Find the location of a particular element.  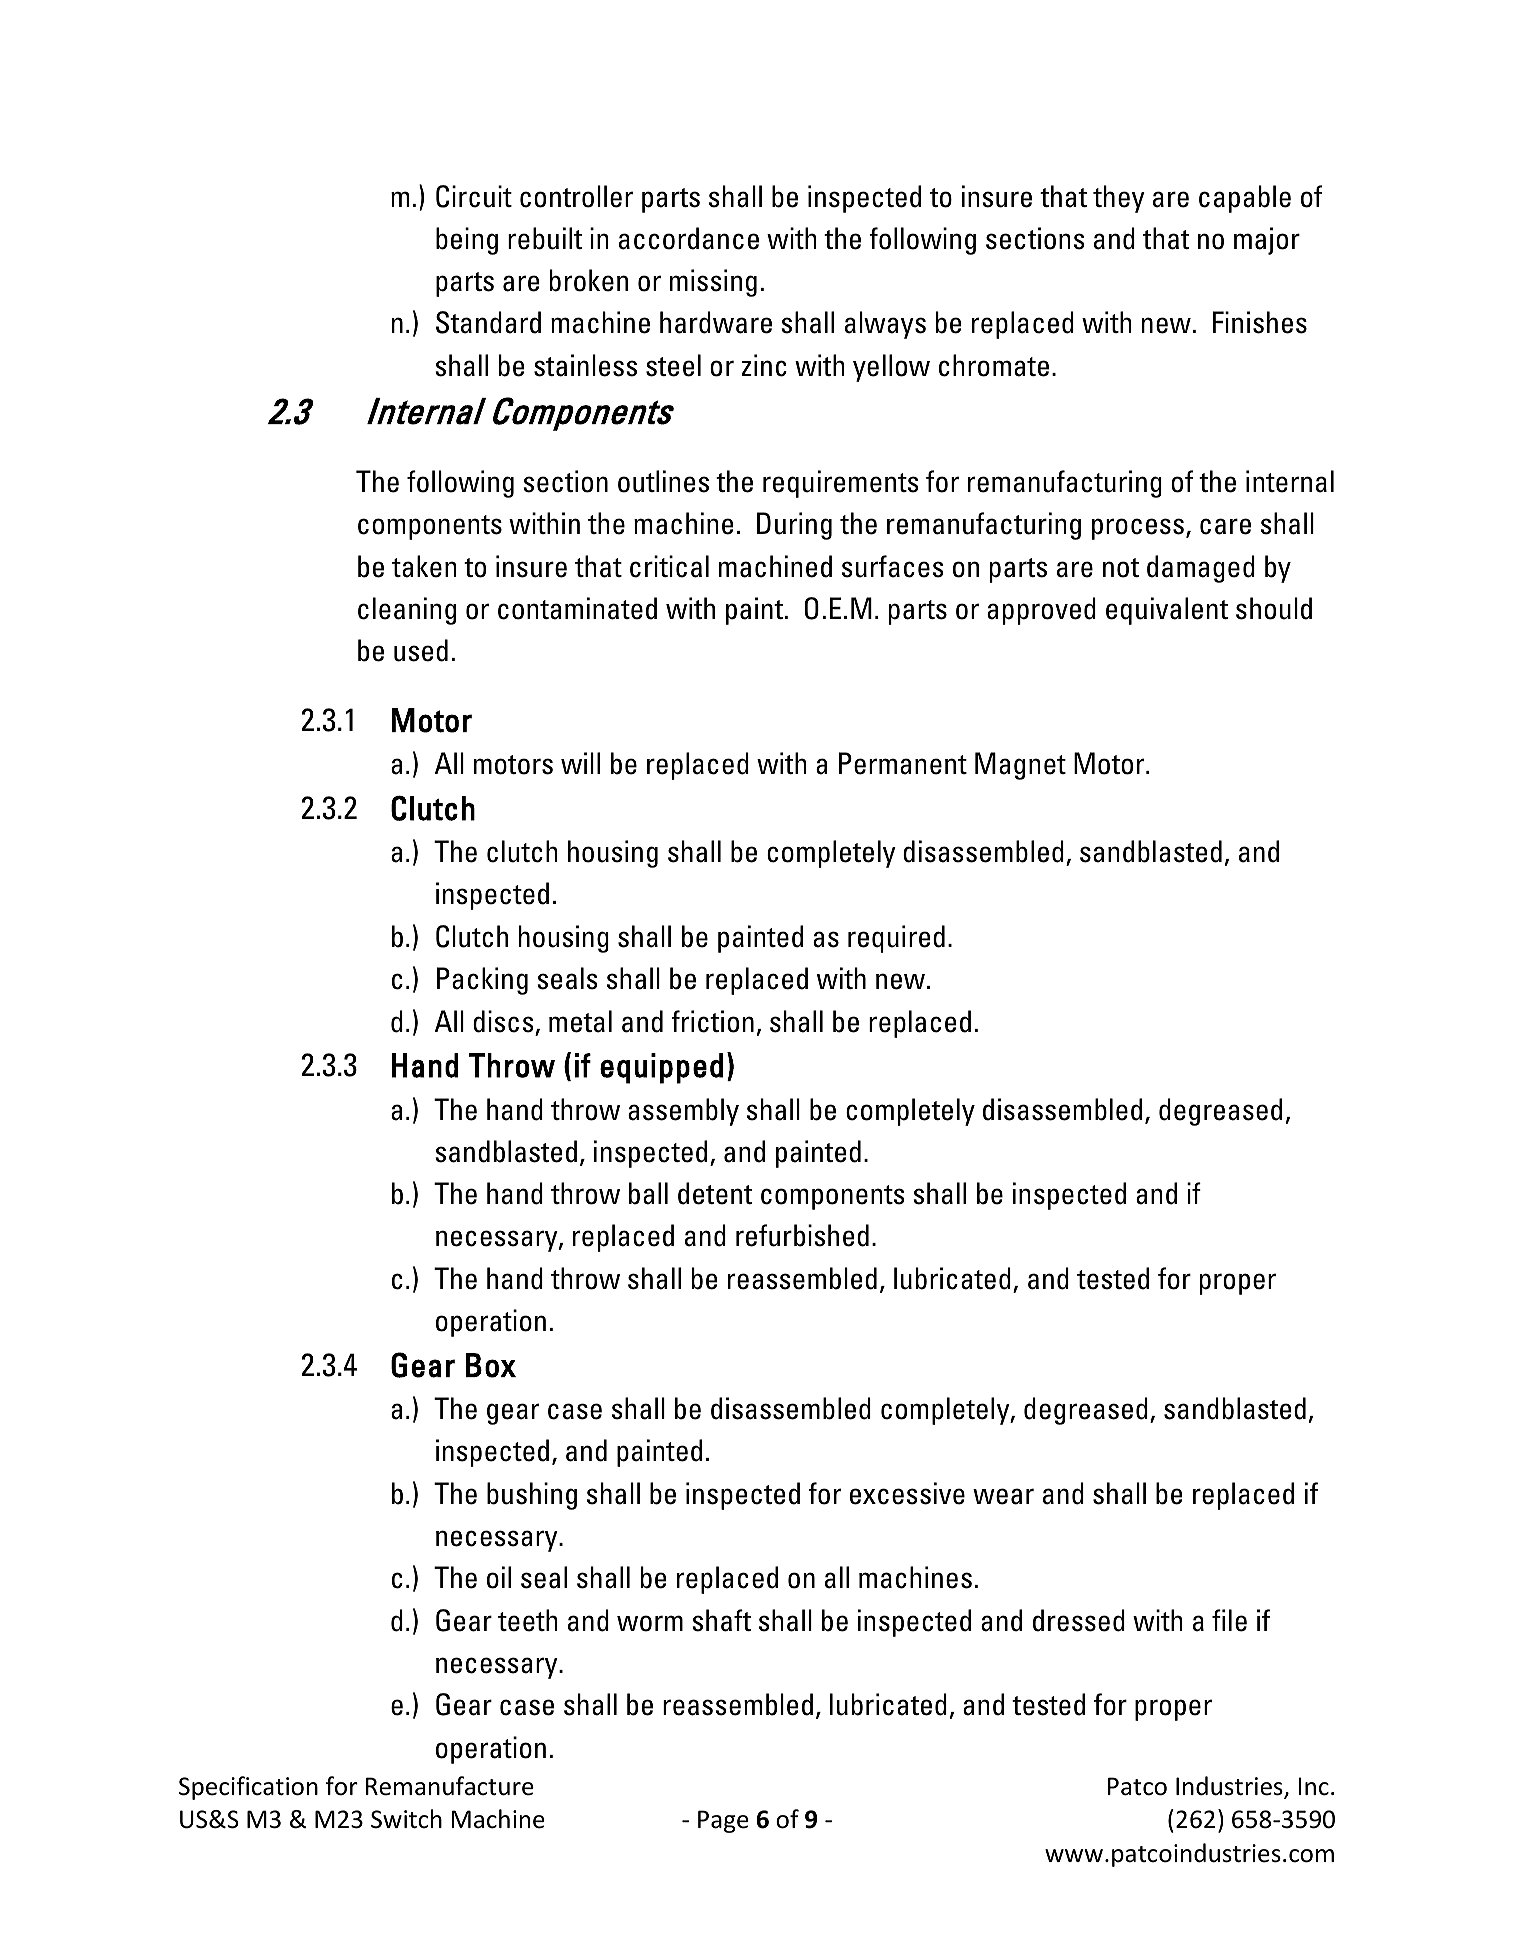

missing is located at coordinates (713, 283).
